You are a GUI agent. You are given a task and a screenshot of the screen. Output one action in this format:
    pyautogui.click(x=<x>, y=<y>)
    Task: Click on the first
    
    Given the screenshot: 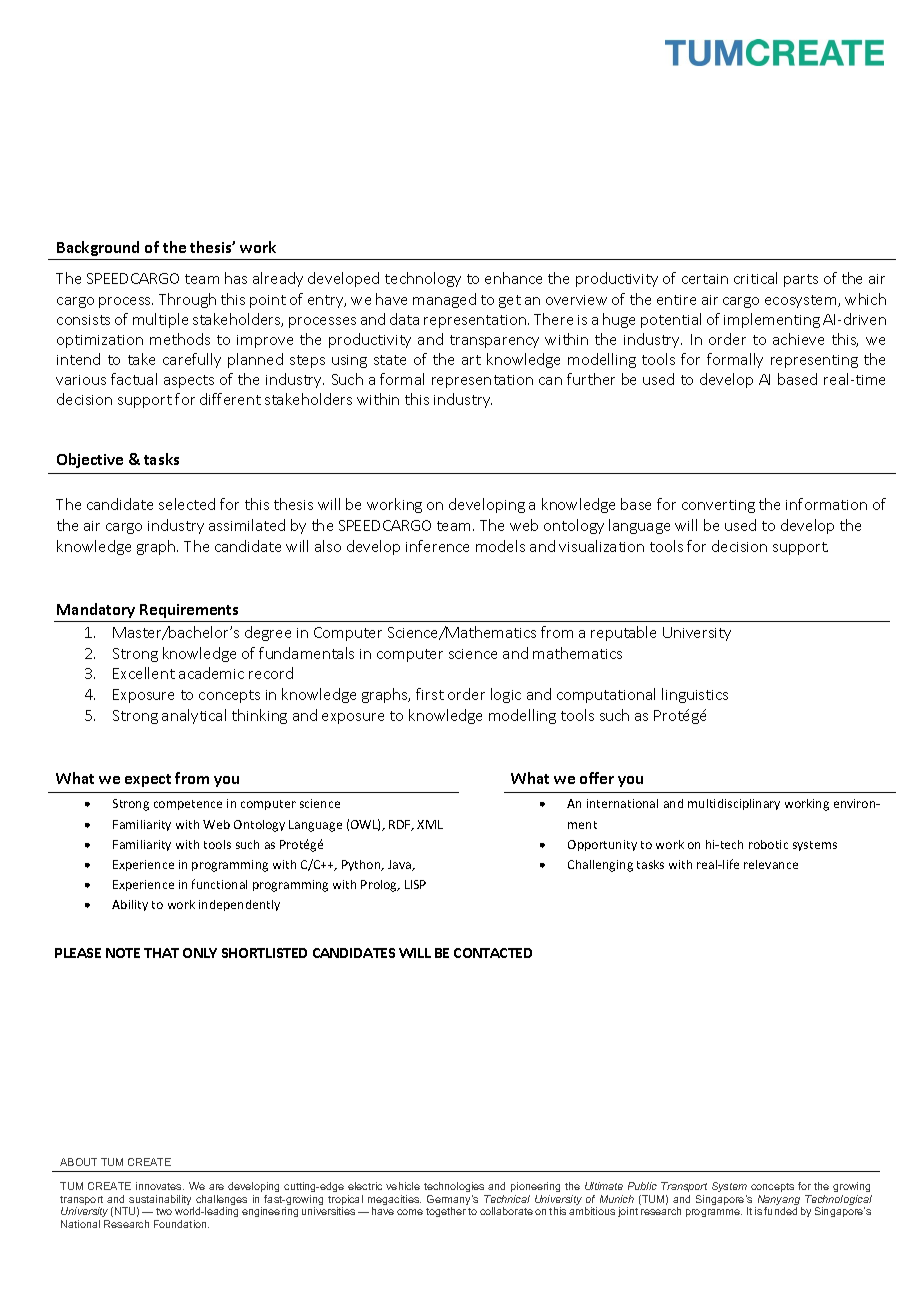 What is the action you would take?
    pyautogui.click(x=430, y=694)
